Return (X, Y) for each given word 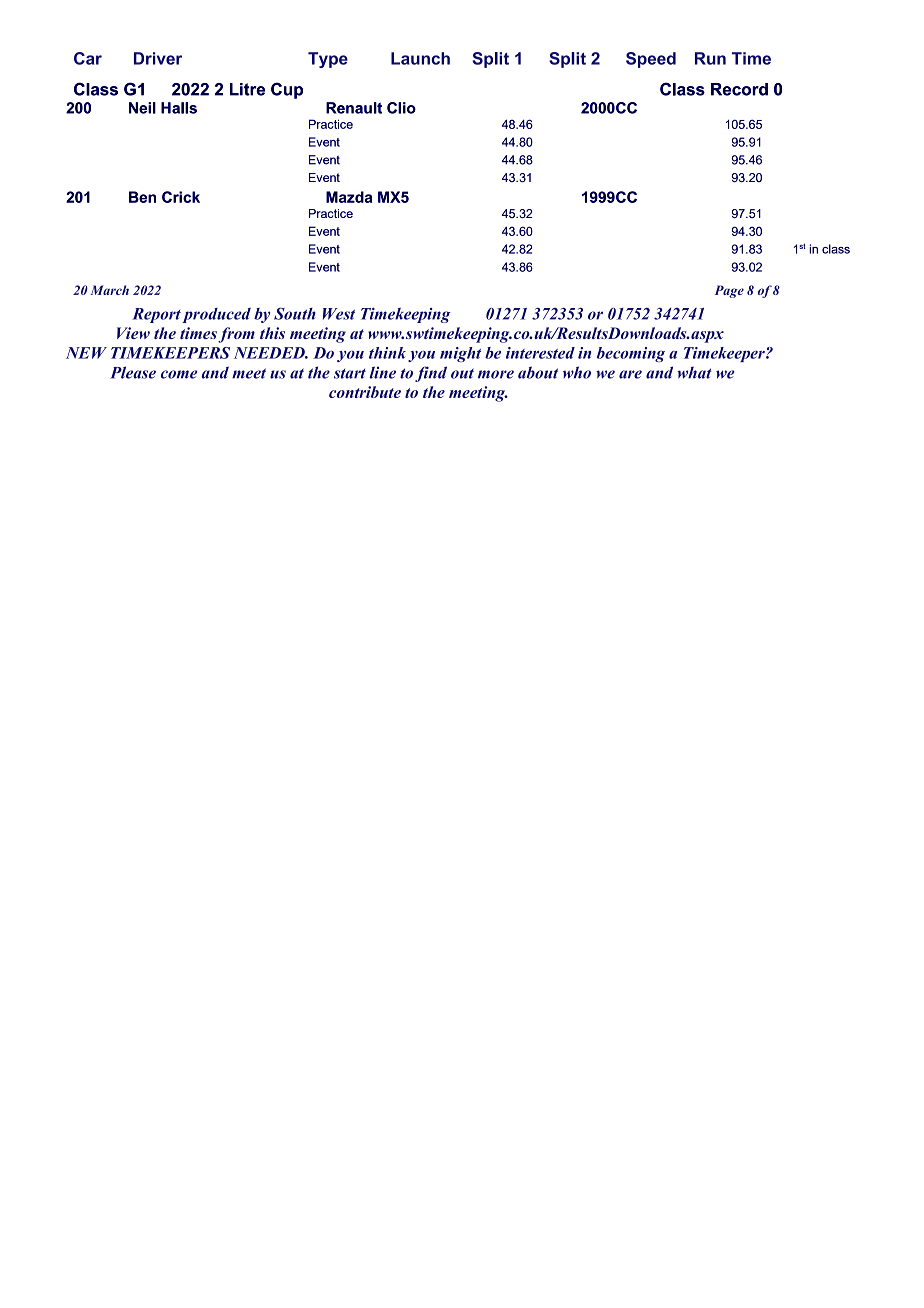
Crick (181, 197)
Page (729, 291)
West (339, 314)
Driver (158, 58)
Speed (651, 60)
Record (739, 89)
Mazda (349, 197)
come (179, 374)
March (109, 290)
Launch (420, 58)
